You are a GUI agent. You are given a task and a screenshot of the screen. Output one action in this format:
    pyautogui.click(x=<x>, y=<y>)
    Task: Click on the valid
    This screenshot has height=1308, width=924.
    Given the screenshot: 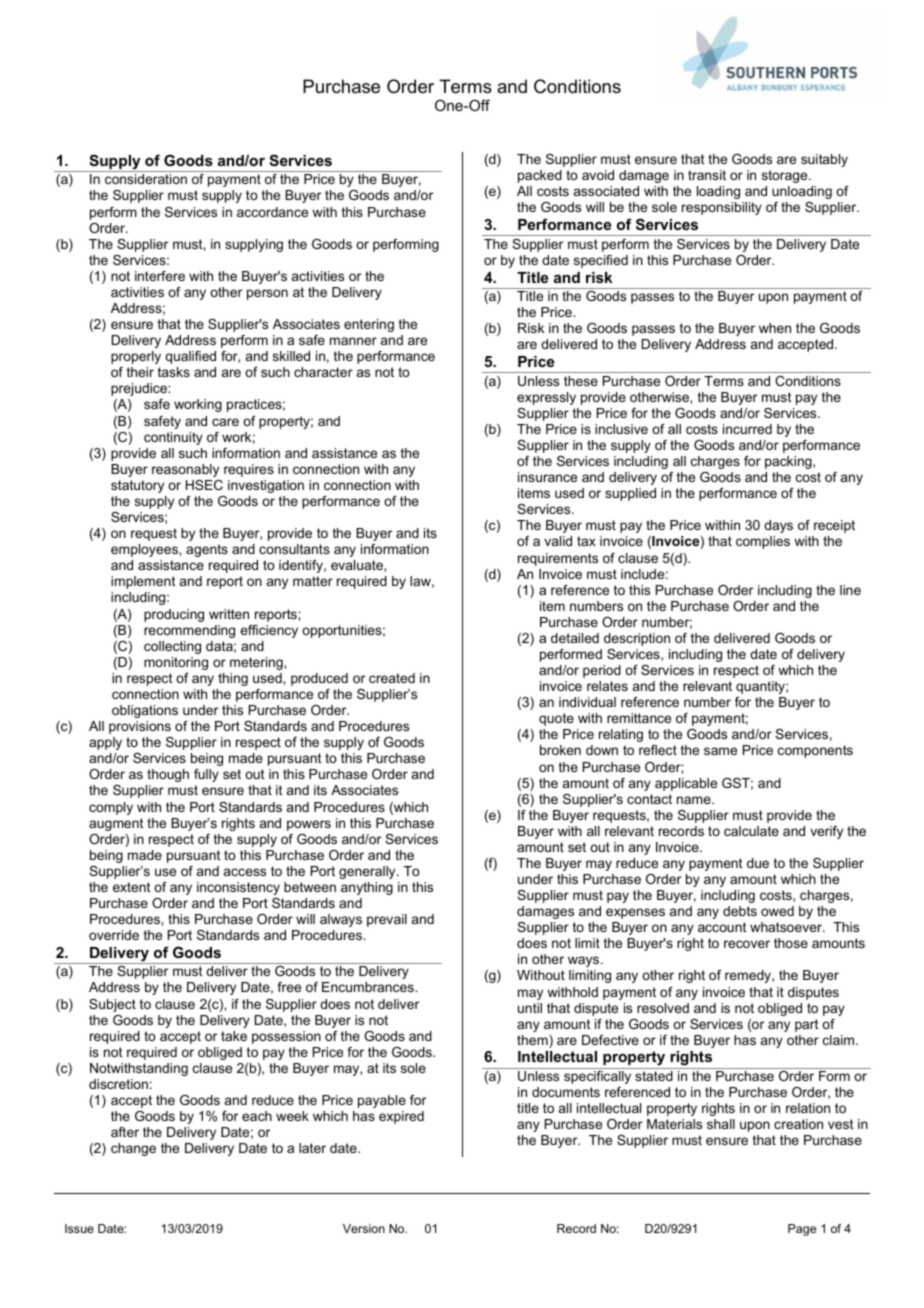 What is the action you would take?
    pyautogui.click(x=558, y=541)
